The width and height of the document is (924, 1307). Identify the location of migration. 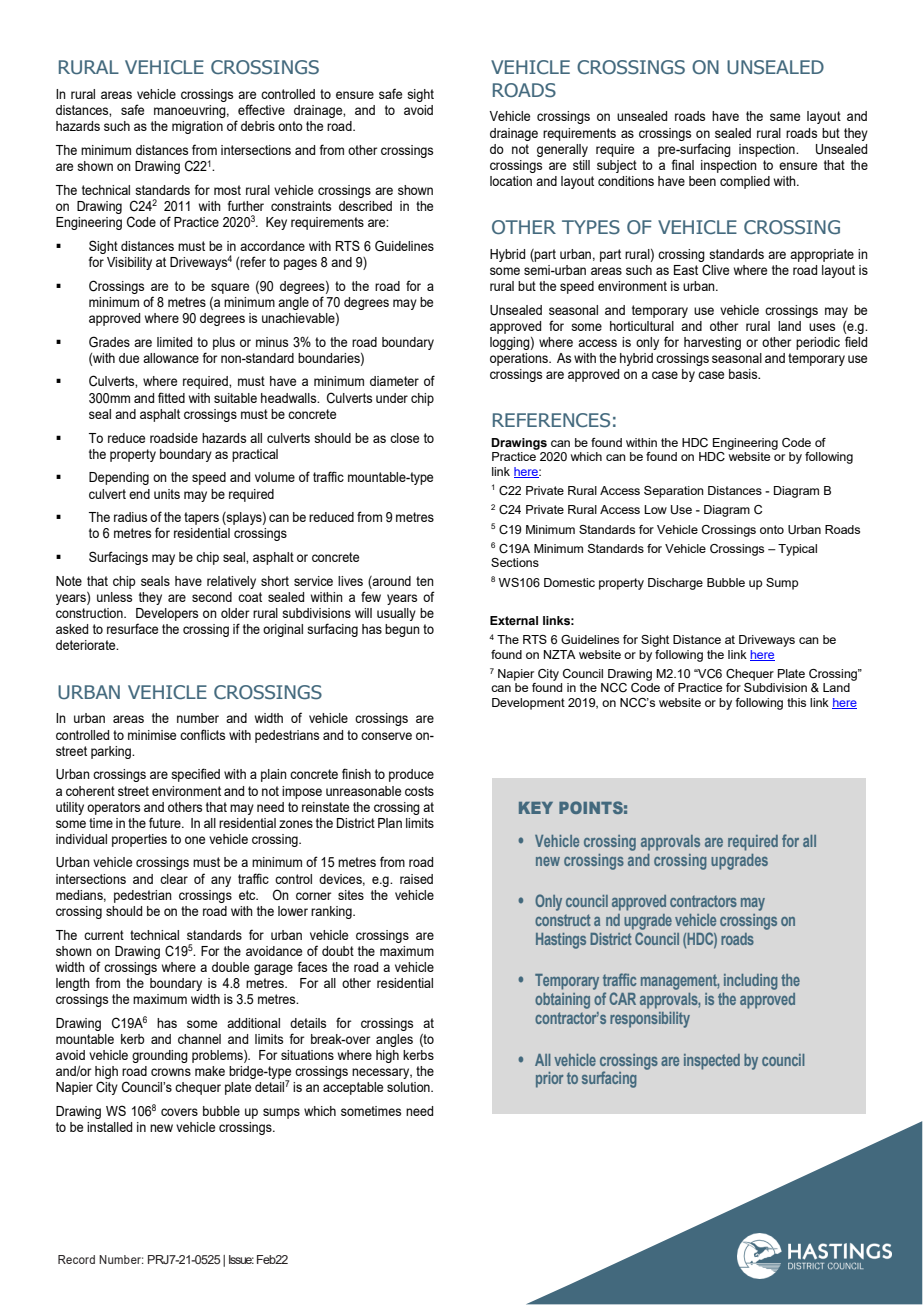
(197, 127).
